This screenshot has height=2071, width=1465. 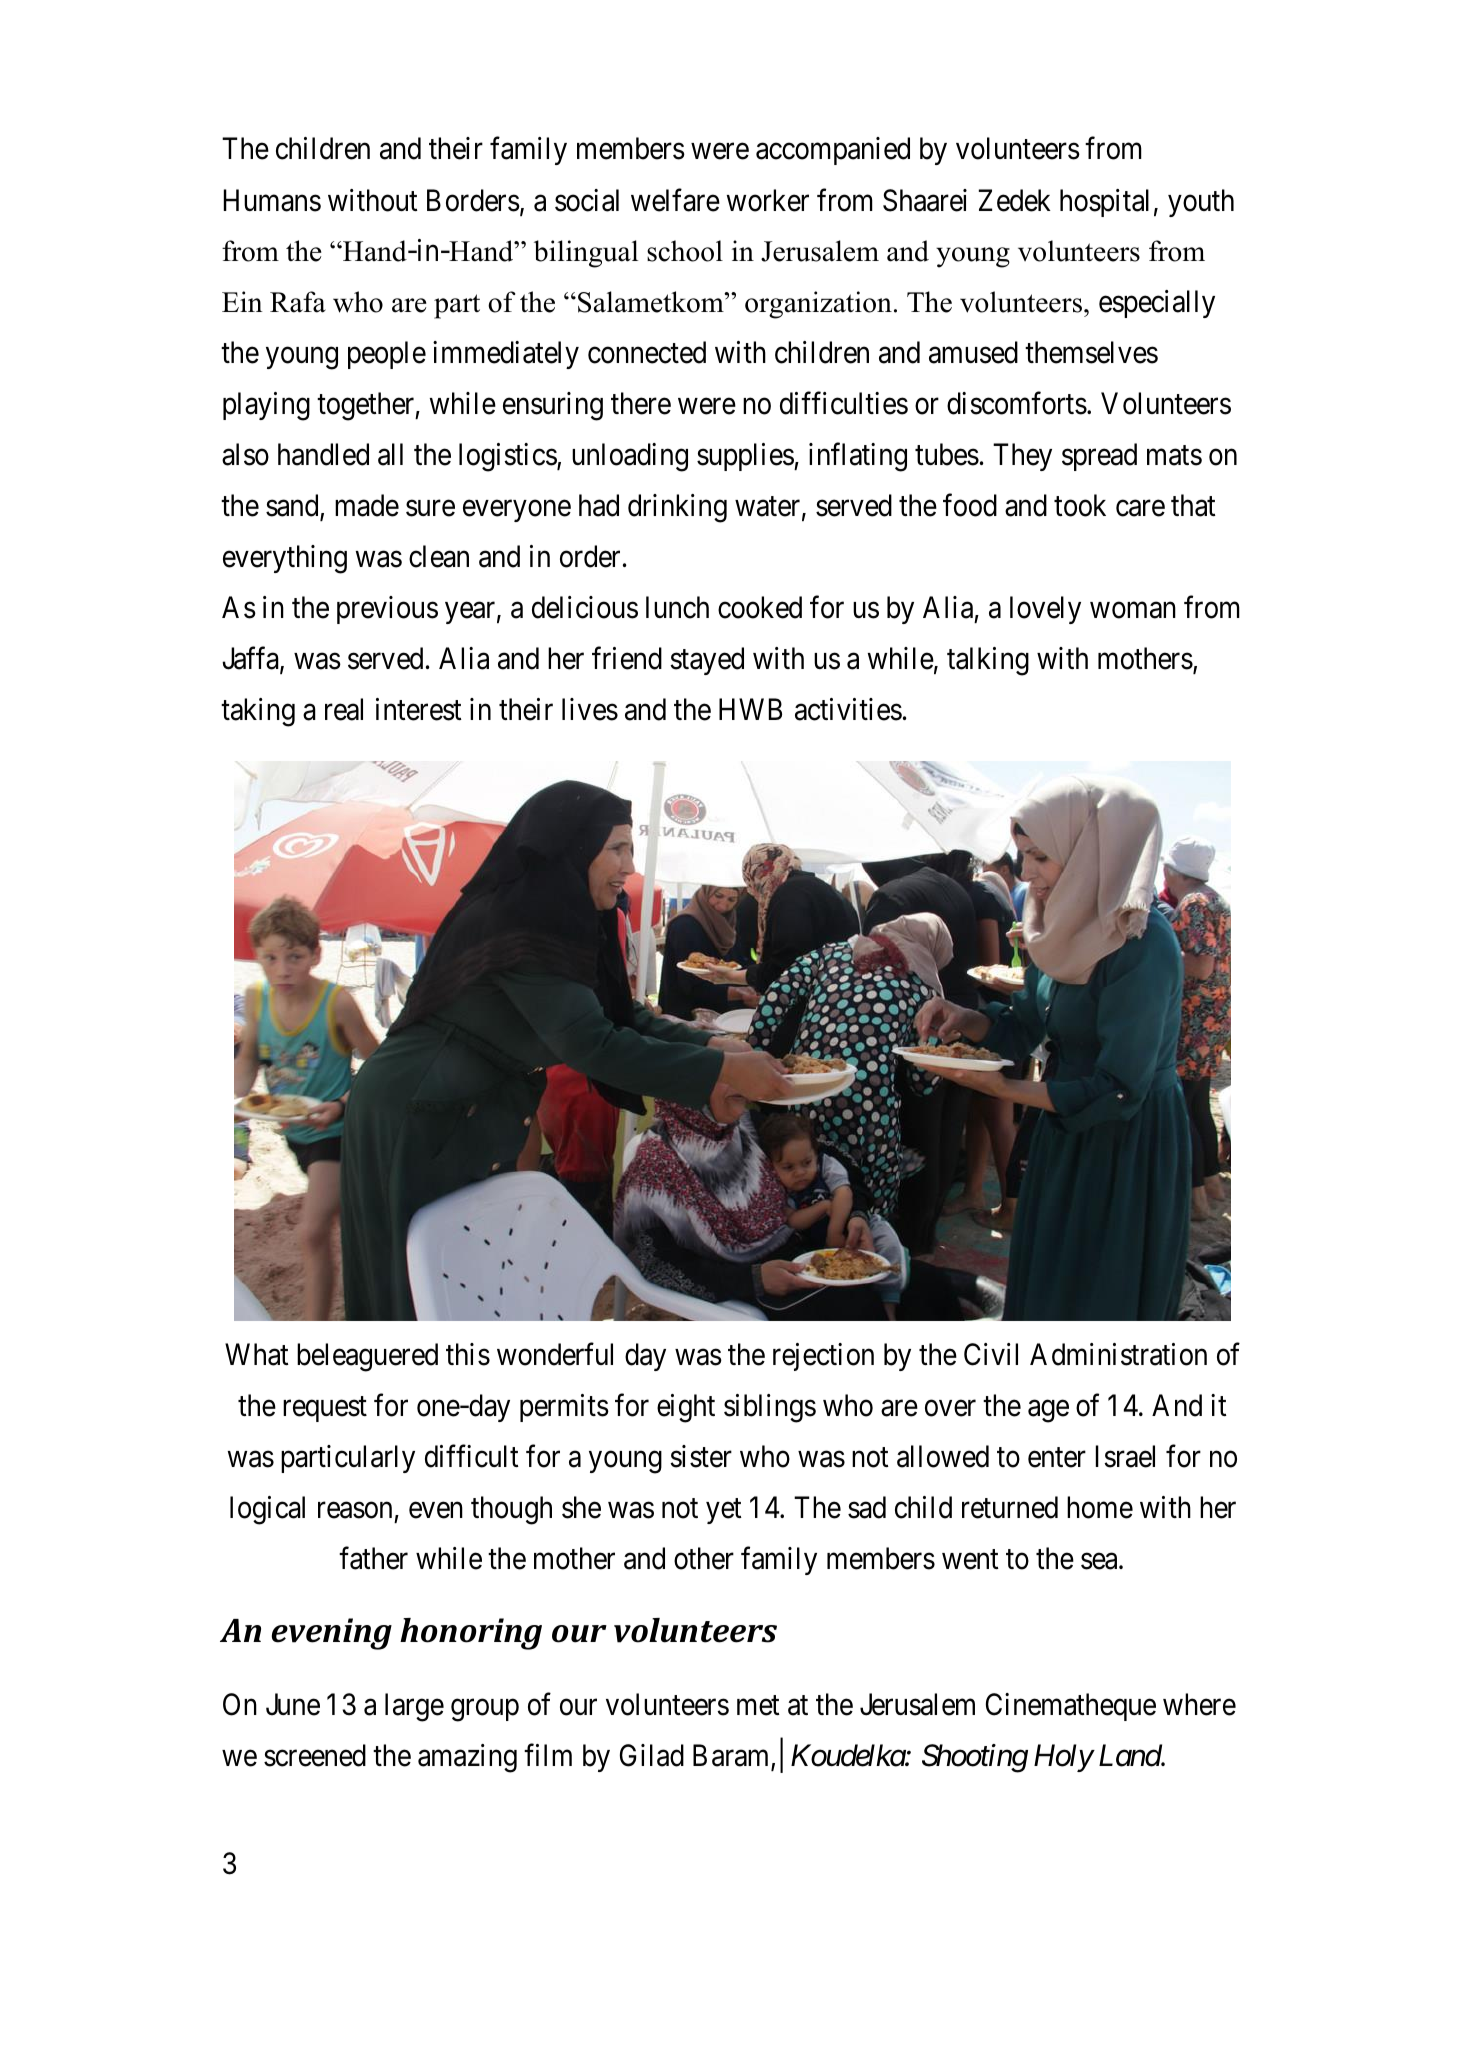 I want to click on hospital, so click(x=1104, y=203).
